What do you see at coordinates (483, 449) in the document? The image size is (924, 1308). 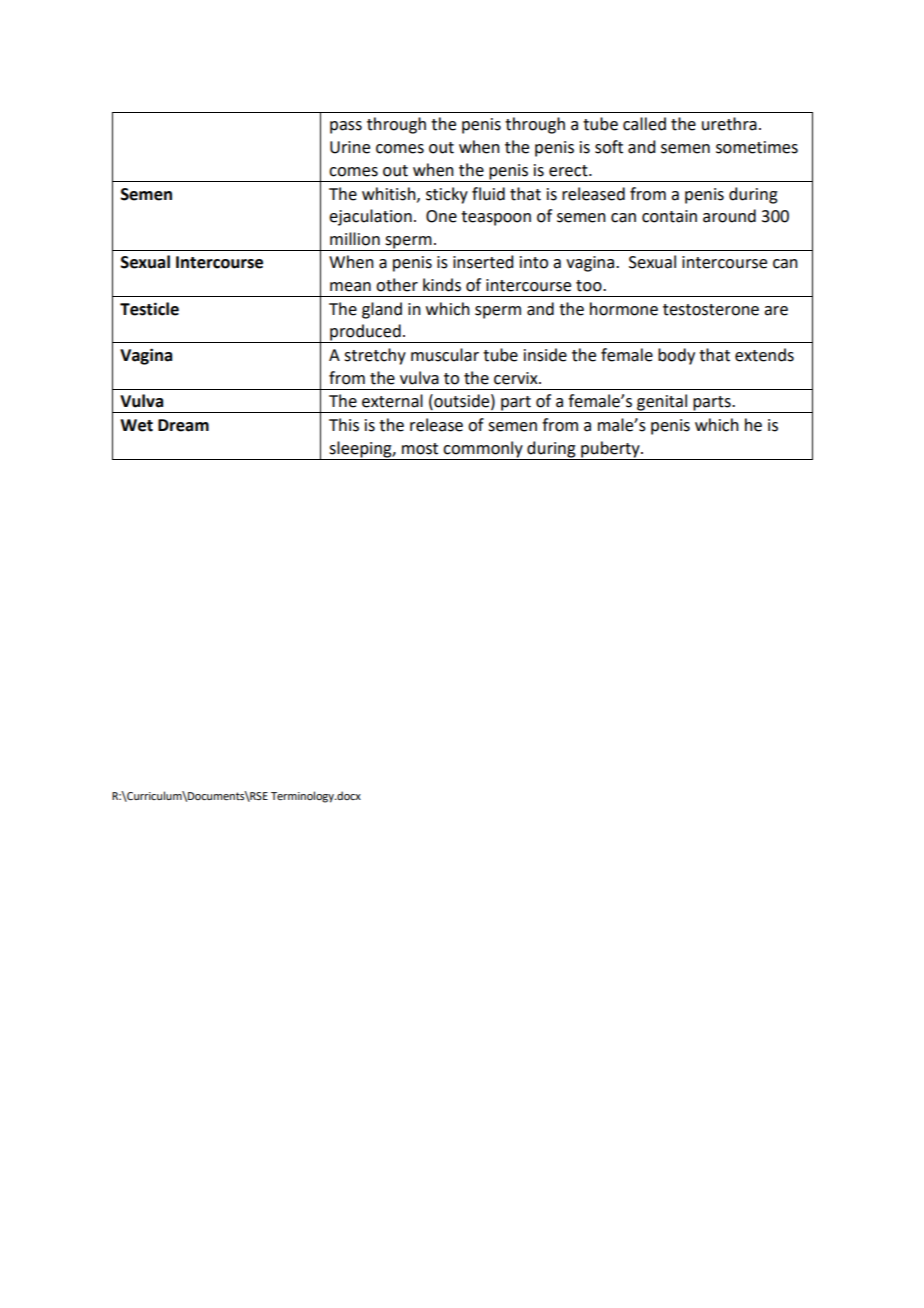 I see `commonly` at bounding box center [483, 449].
